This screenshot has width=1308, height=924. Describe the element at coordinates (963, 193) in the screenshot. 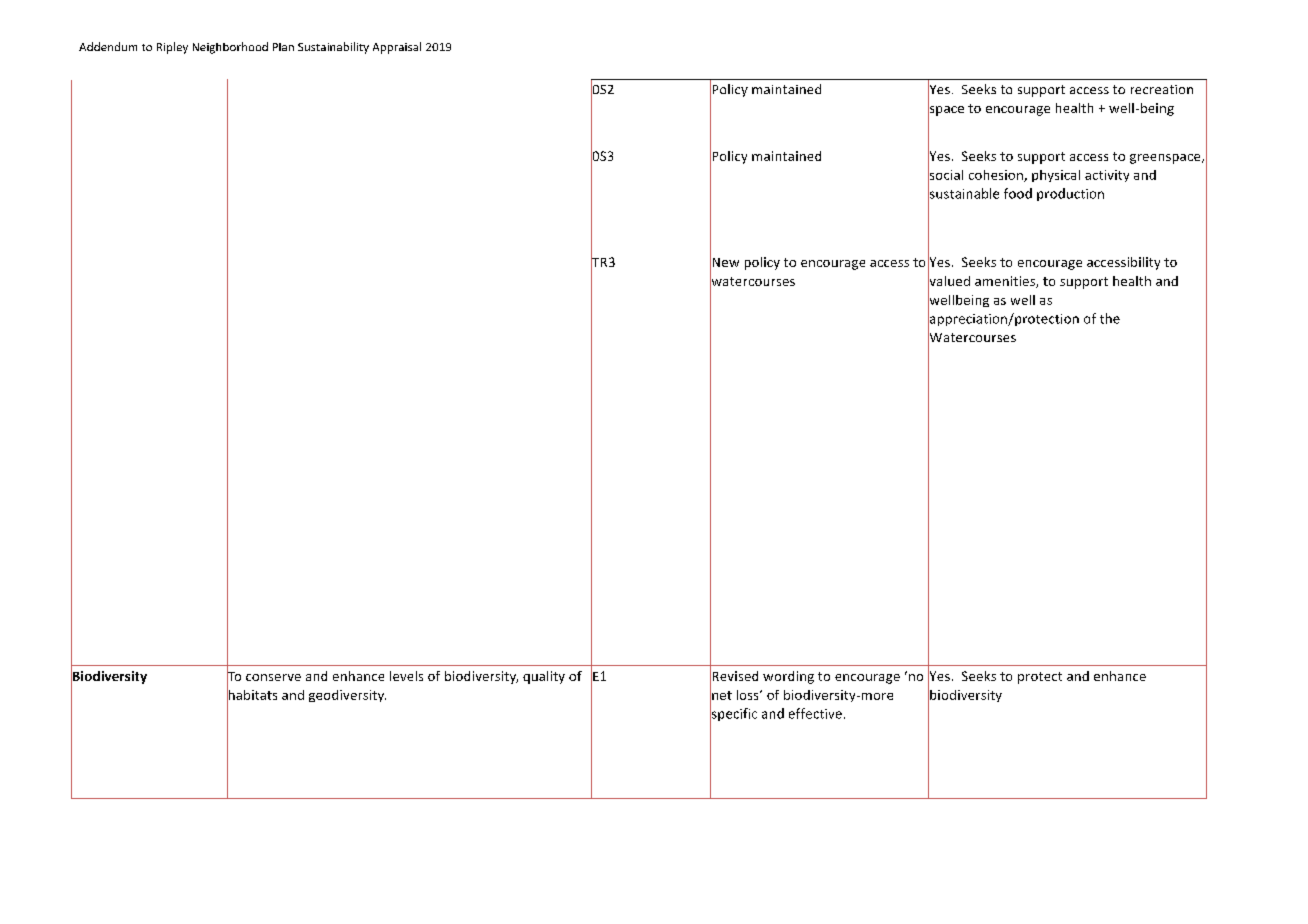

I see `sustainable` at that location.
